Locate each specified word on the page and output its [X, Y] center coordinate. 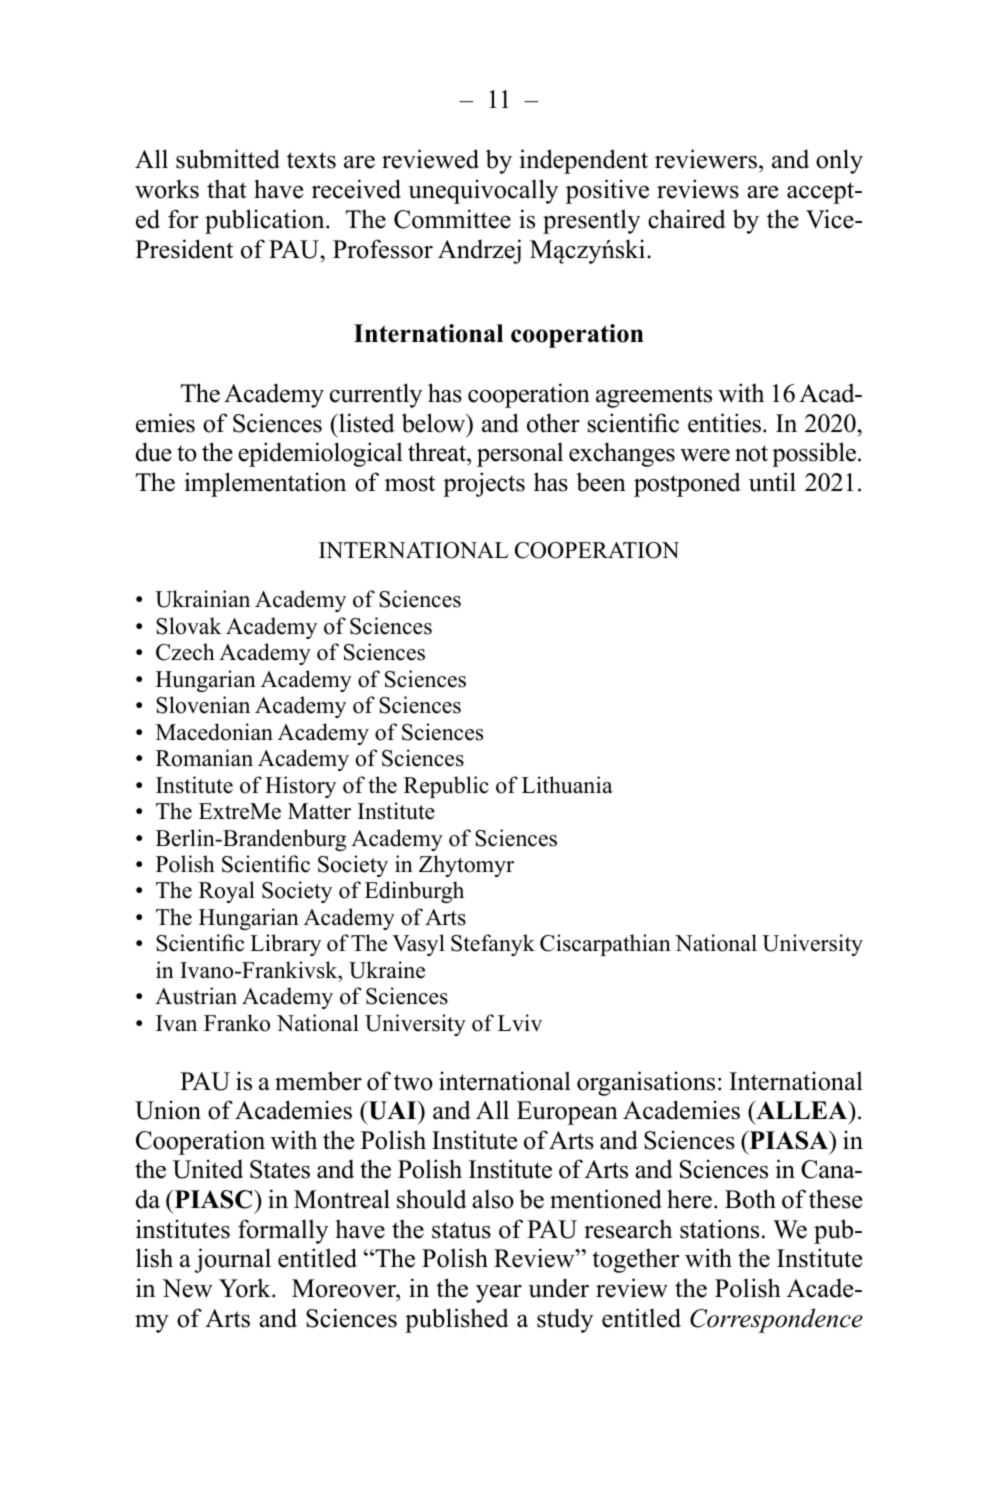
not [751, 453]
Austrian [196, 996]
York [246, 1288]
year [499, 1294]
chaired [687, 219]
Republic [446, 787]
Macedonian [214, 732]
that [227, 189]
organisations [646, 1083]
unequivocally [483, 191]
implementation [265, 484]
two [413, 1082]
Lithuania [567, 785]
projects [484, 484]
